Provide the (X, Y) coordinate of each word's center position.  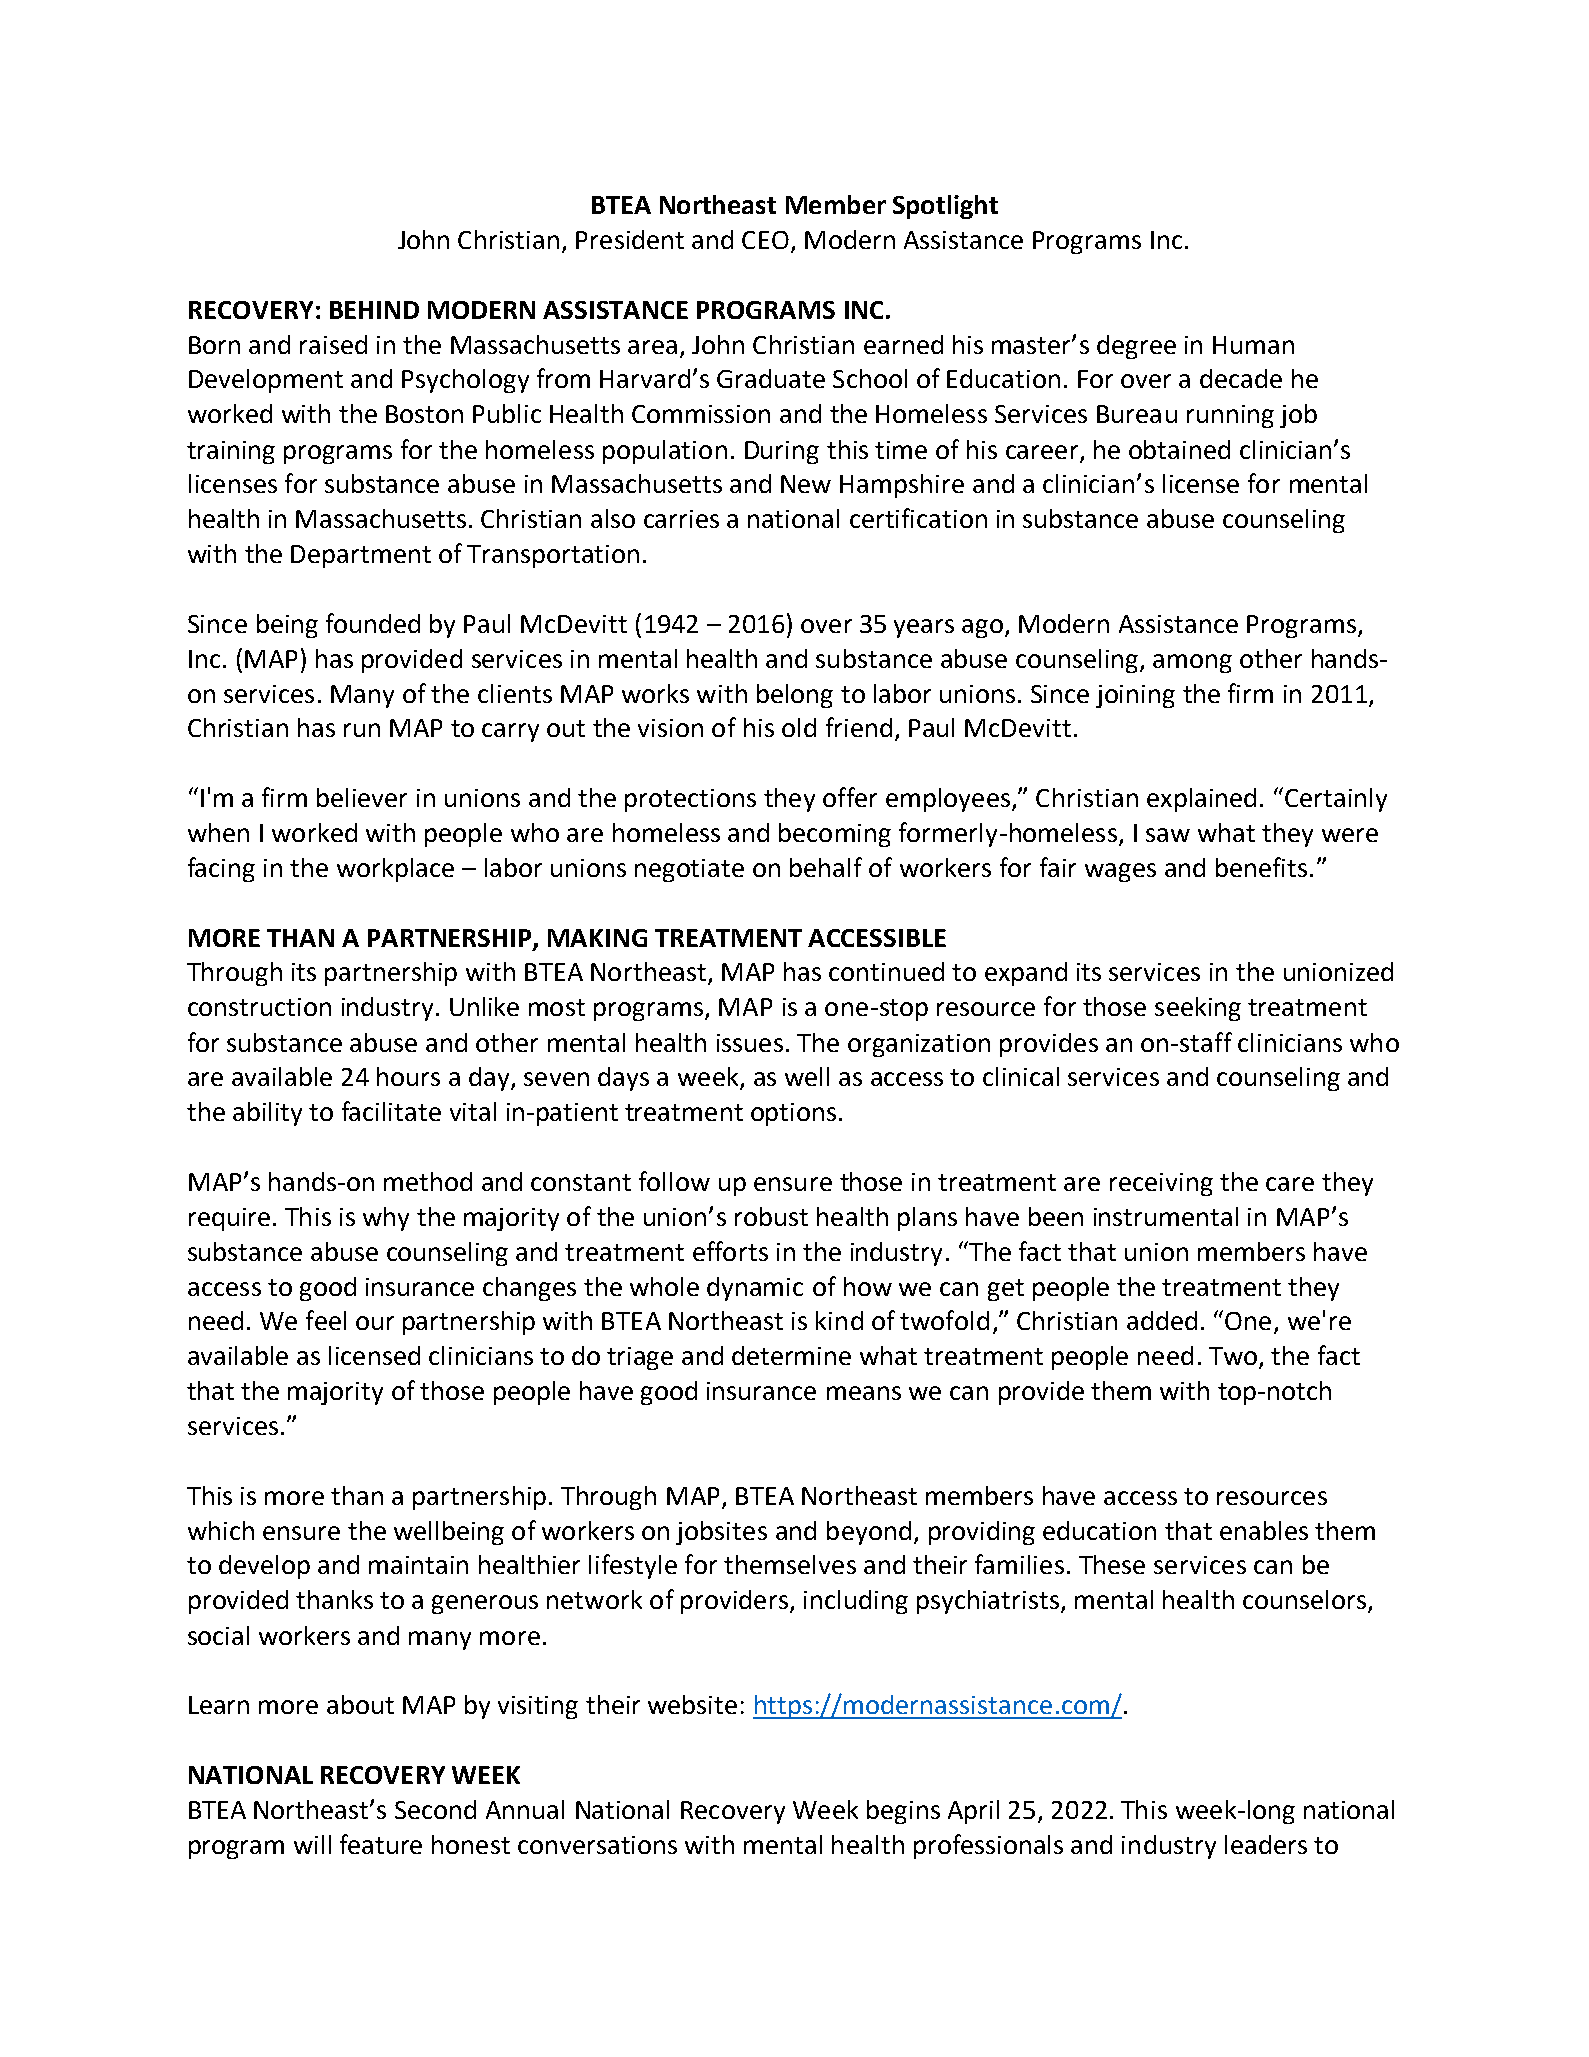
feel (326, 1320)
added (1162, 1320)
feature (381, 1844)
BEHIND (374, 310)
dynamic (755, 1289)
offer (850, 797)
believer (362, 797)
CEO (765, 240)
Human (1253, 345)
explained (1201, 800)
